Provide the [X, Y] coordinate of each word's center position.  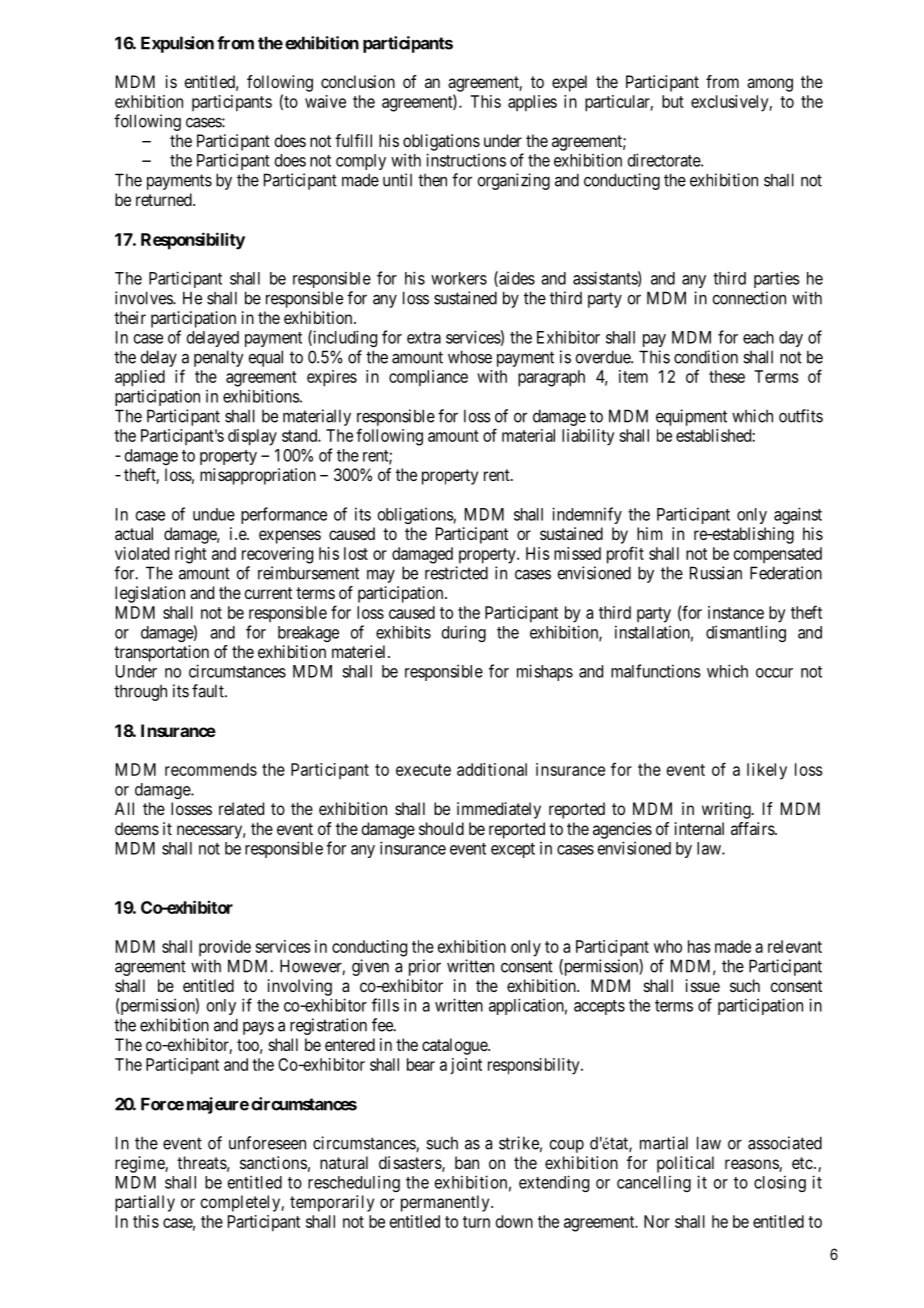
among [770, 85]
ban [467, 1162]
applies [532, 103]
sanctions [273, 1162]
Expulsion [177, 44]
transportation [161, 653]
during [464, 633]
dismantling [746, 633]
